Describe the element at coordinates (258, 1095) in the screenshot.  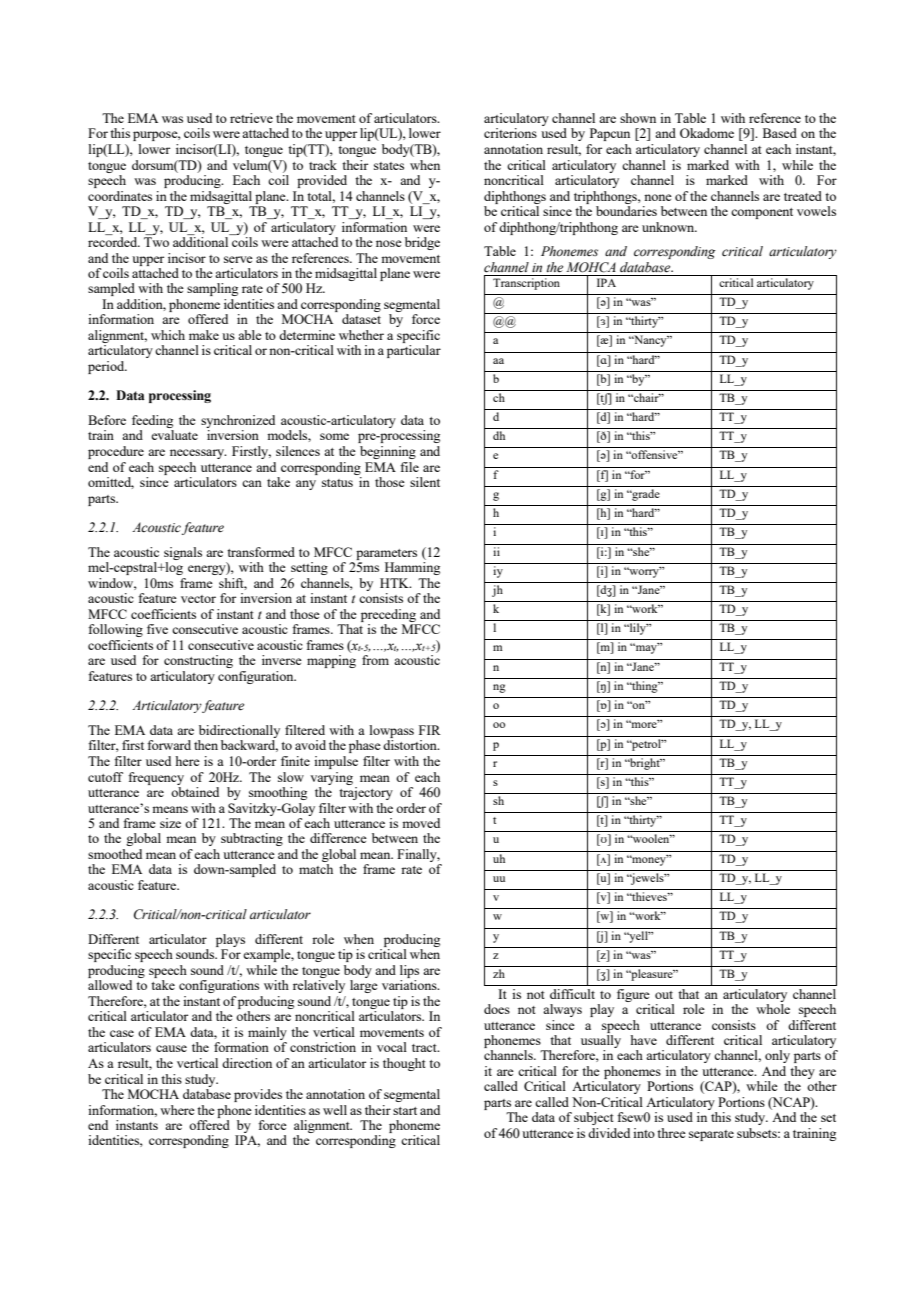
I see `provides` at that location.
